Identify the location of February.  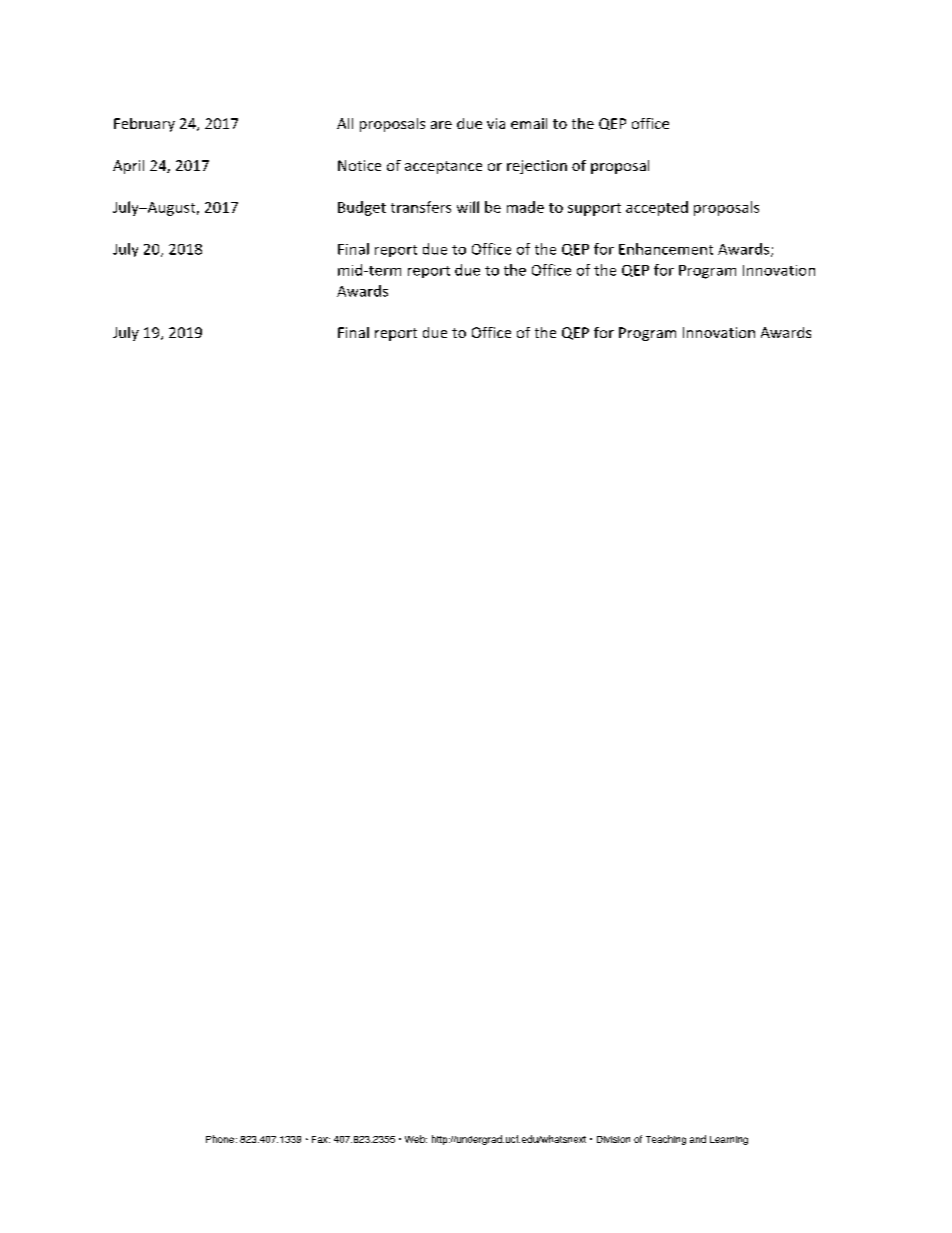
(144, 125).
